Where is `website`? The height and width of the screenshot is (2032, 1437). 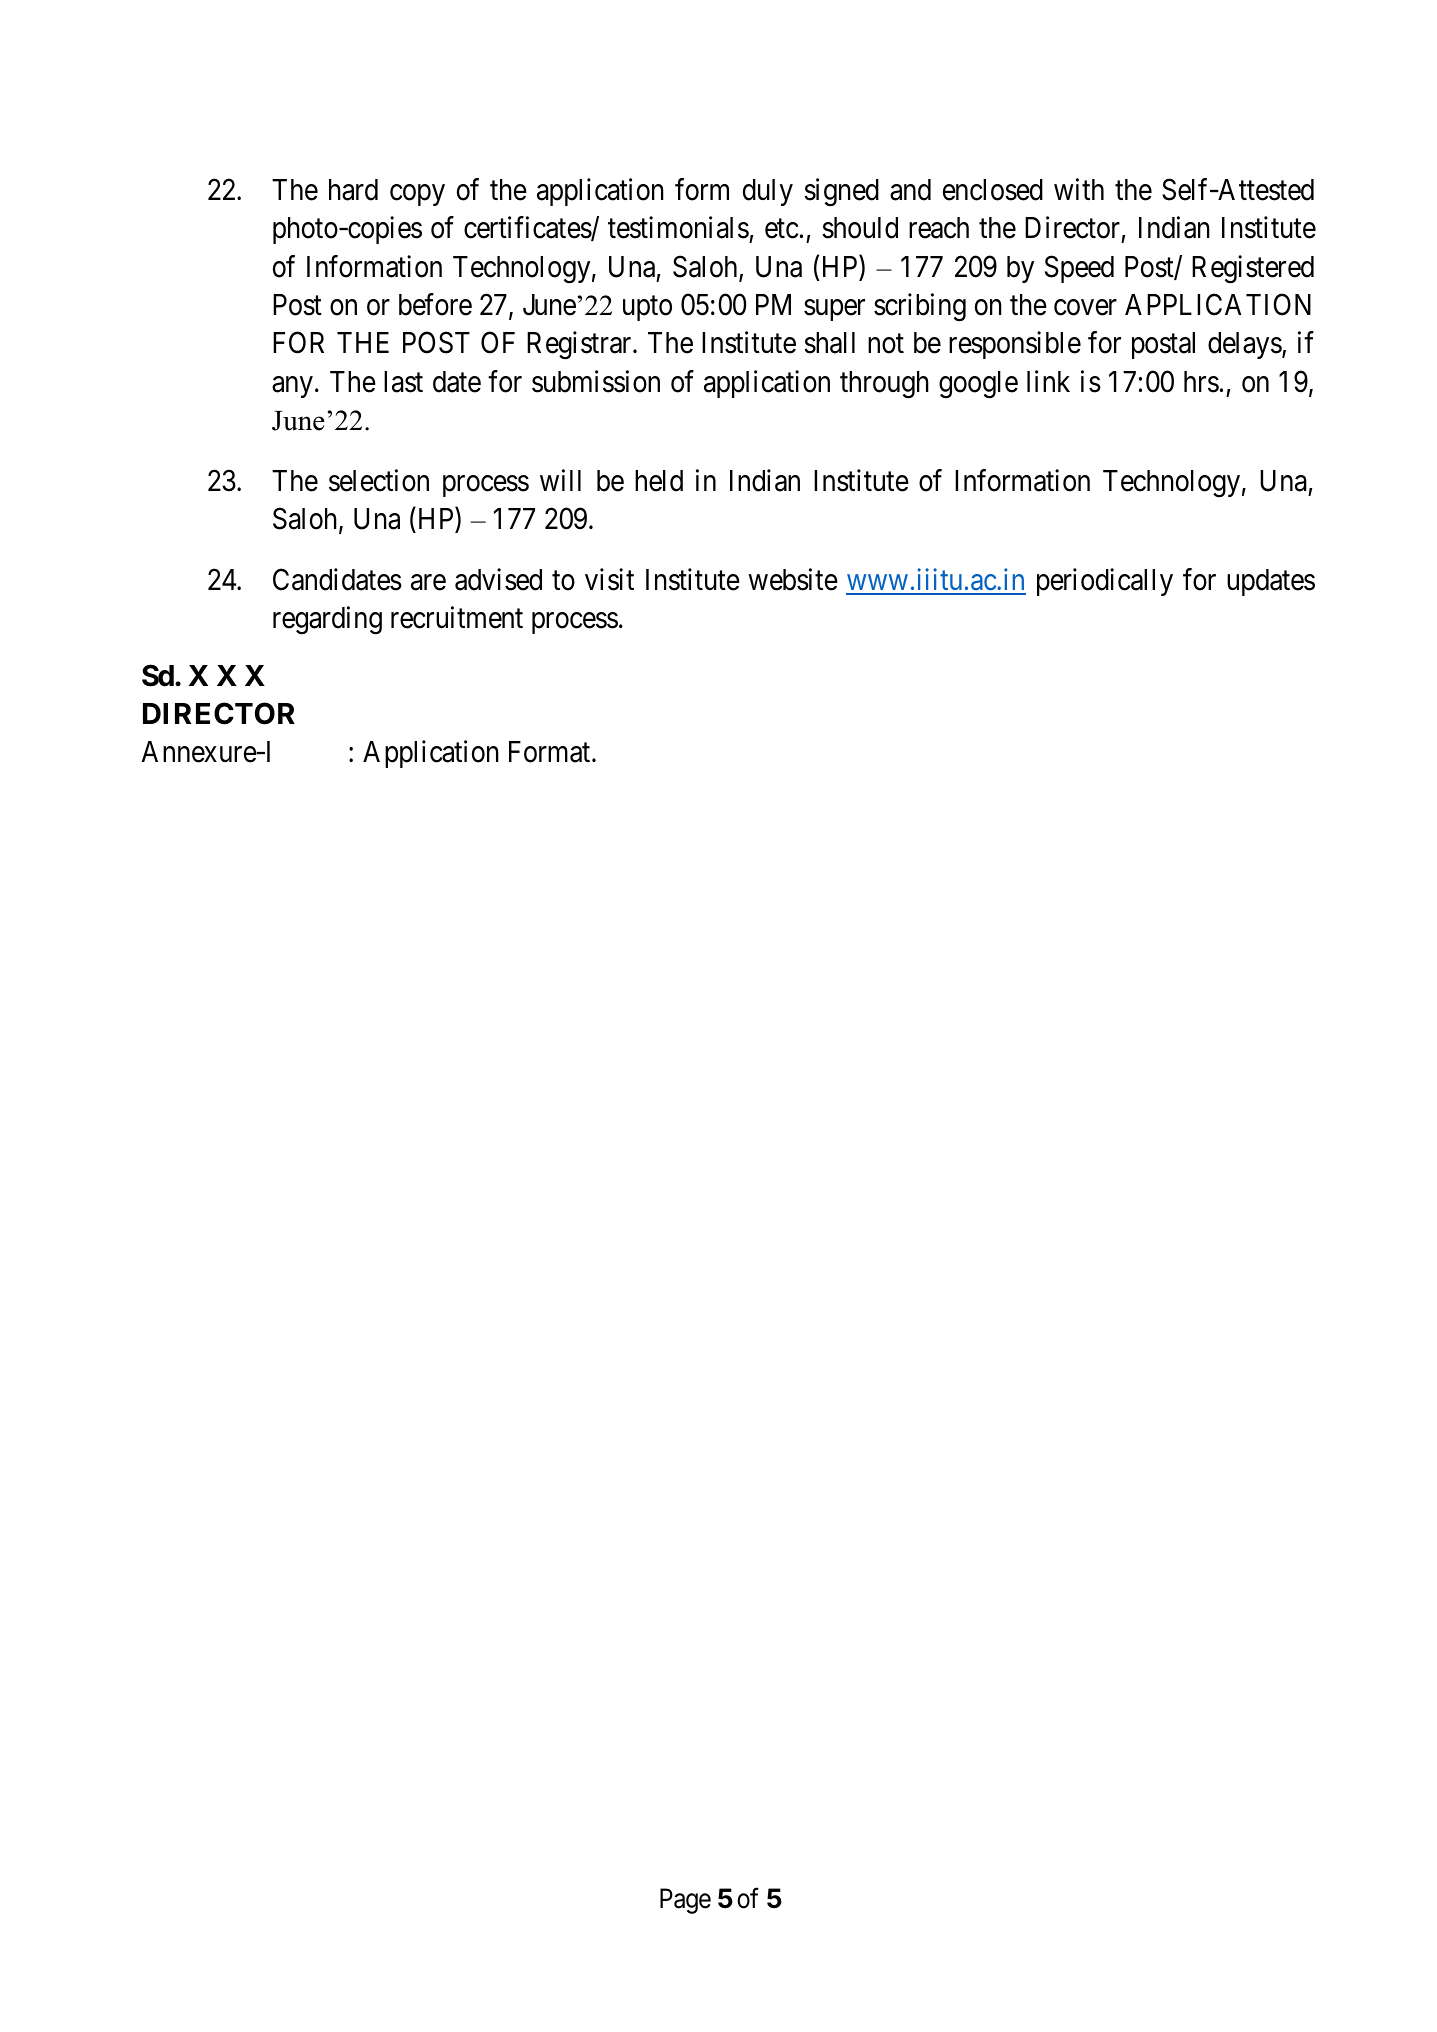 website is located at coordinates (793, 579).
